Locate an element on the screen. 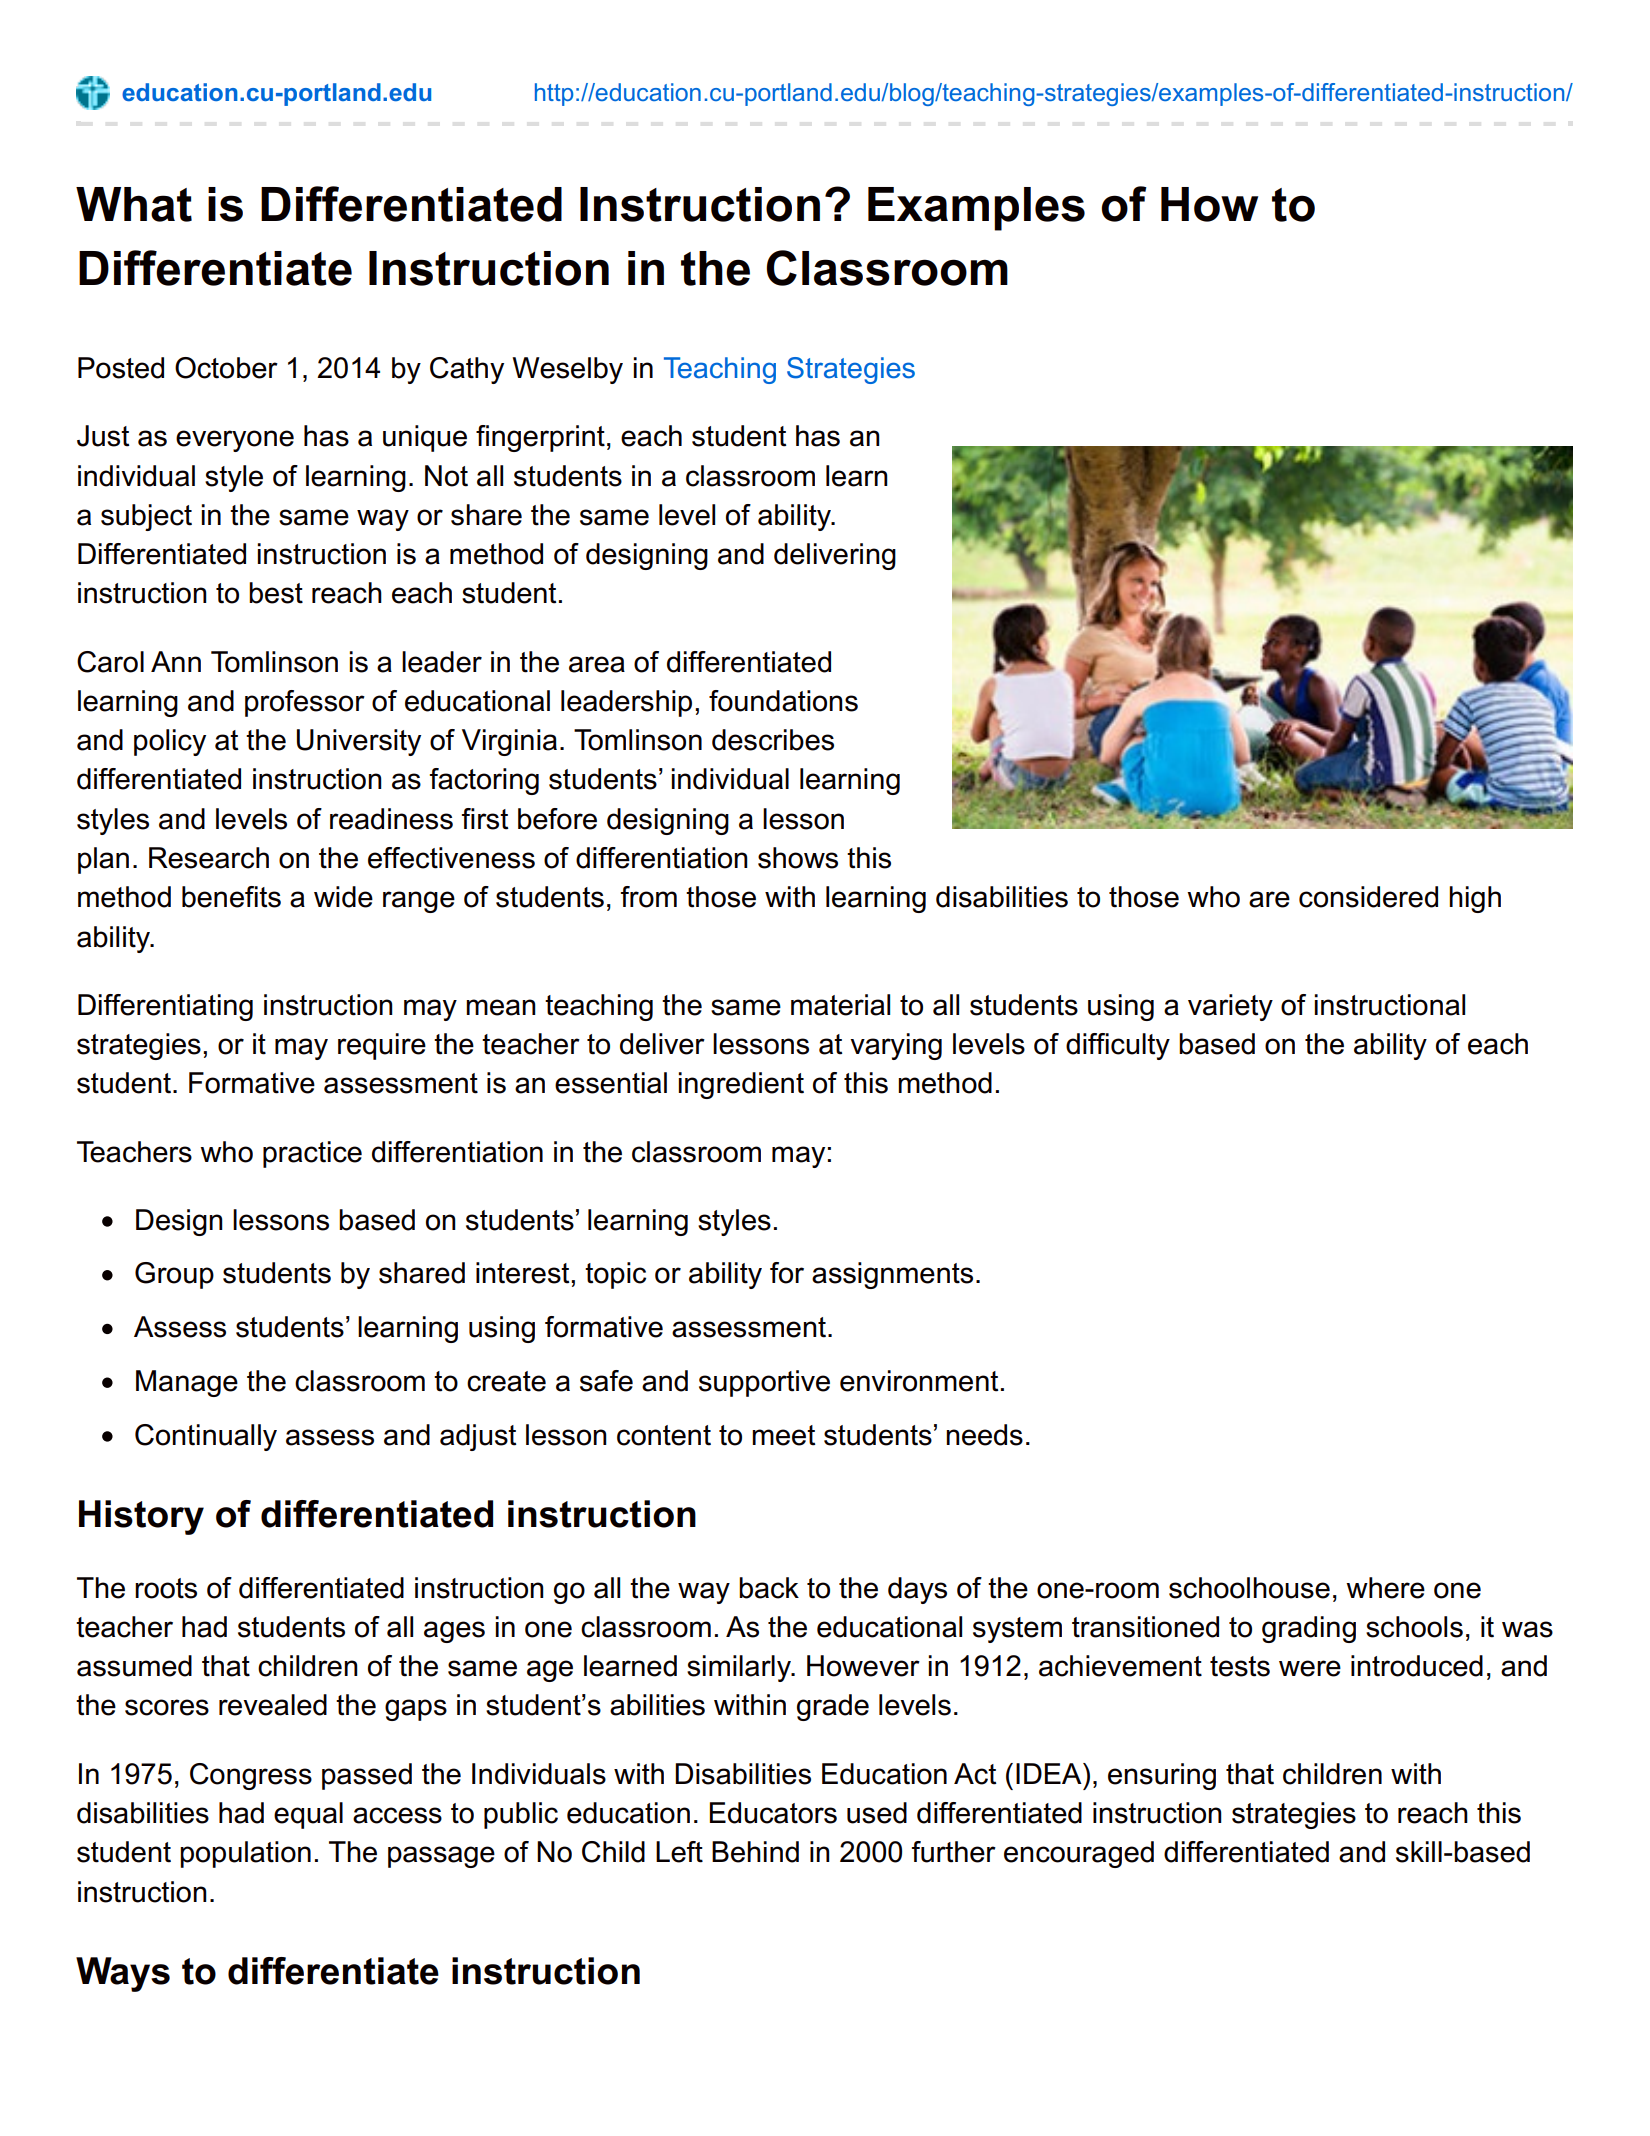 This screenshot has height=2136, width=1650. Cathy is located at coordinates (467, 370).
